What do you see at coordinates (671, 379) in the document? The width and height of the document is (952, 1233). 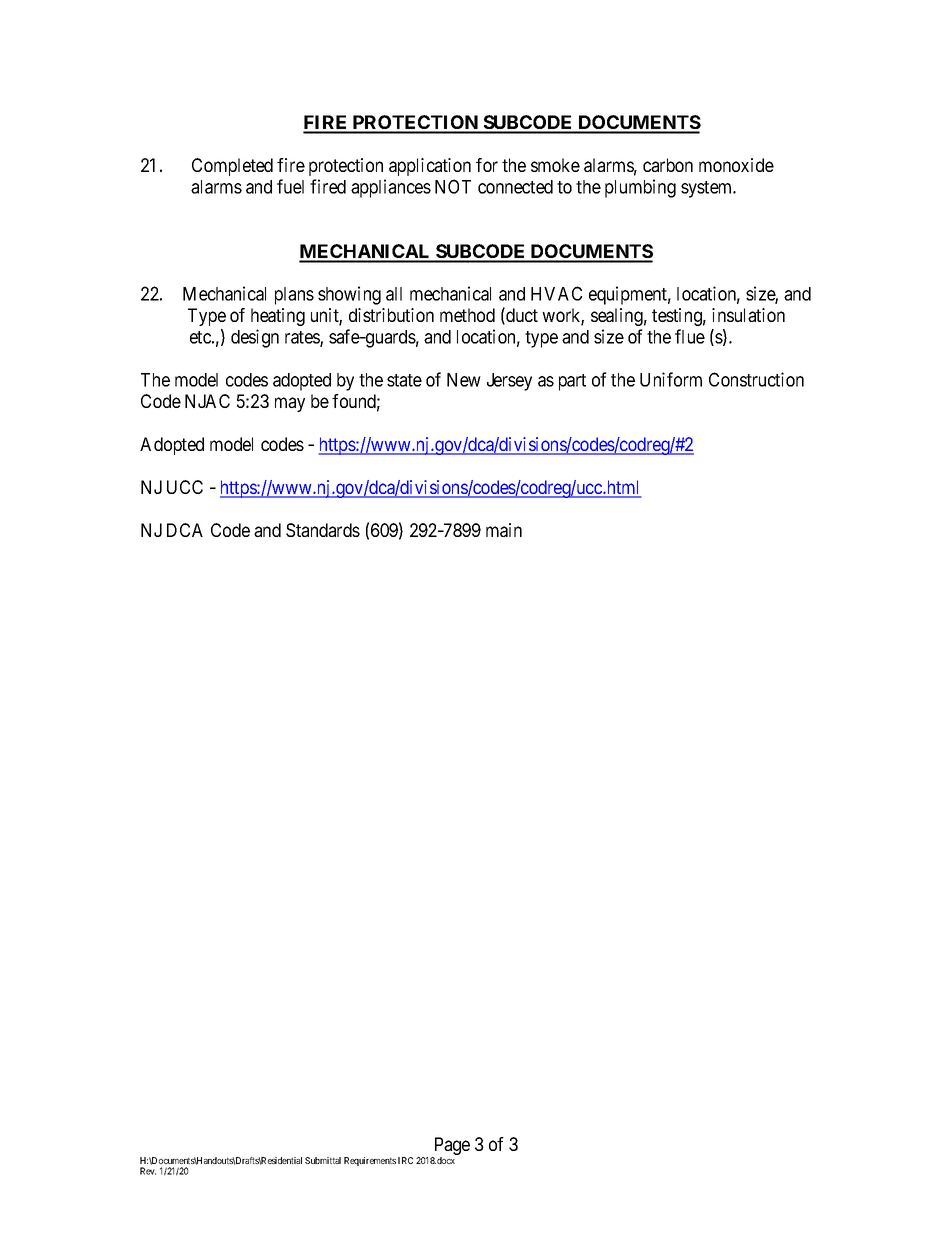 I see `Uniform` at bounding box center [671, 379].
